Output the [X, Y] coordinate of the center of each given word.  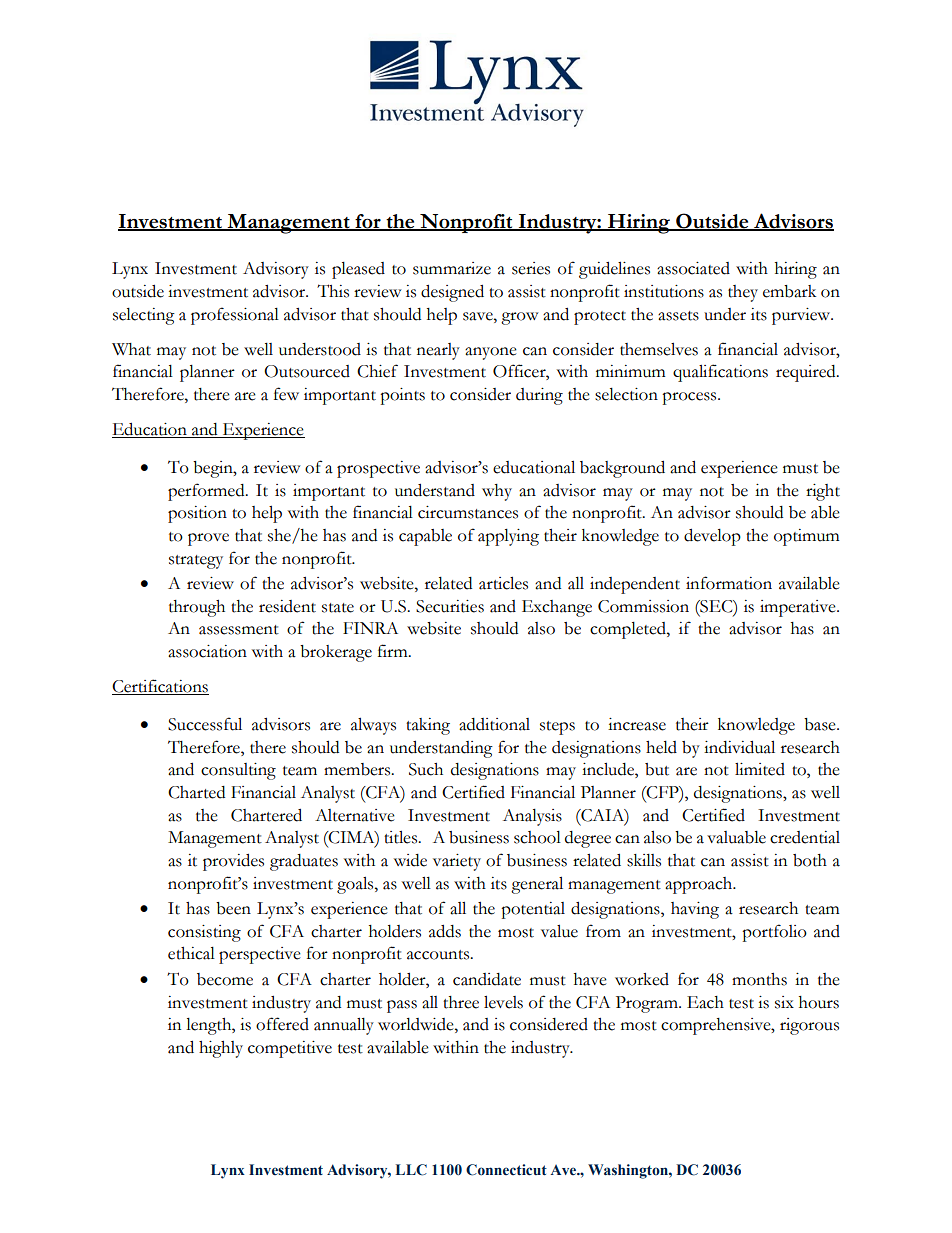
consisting [204, 933]
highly [221, 1049]
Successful [205, 724]
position [197, 514]
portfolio [774, 933]
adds [445, 931]
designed [452, 293]
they [743, 293]
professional [235, 316]
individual [739, 747]
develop [712, 537]
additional [494, 724]
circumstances [468, 512]
